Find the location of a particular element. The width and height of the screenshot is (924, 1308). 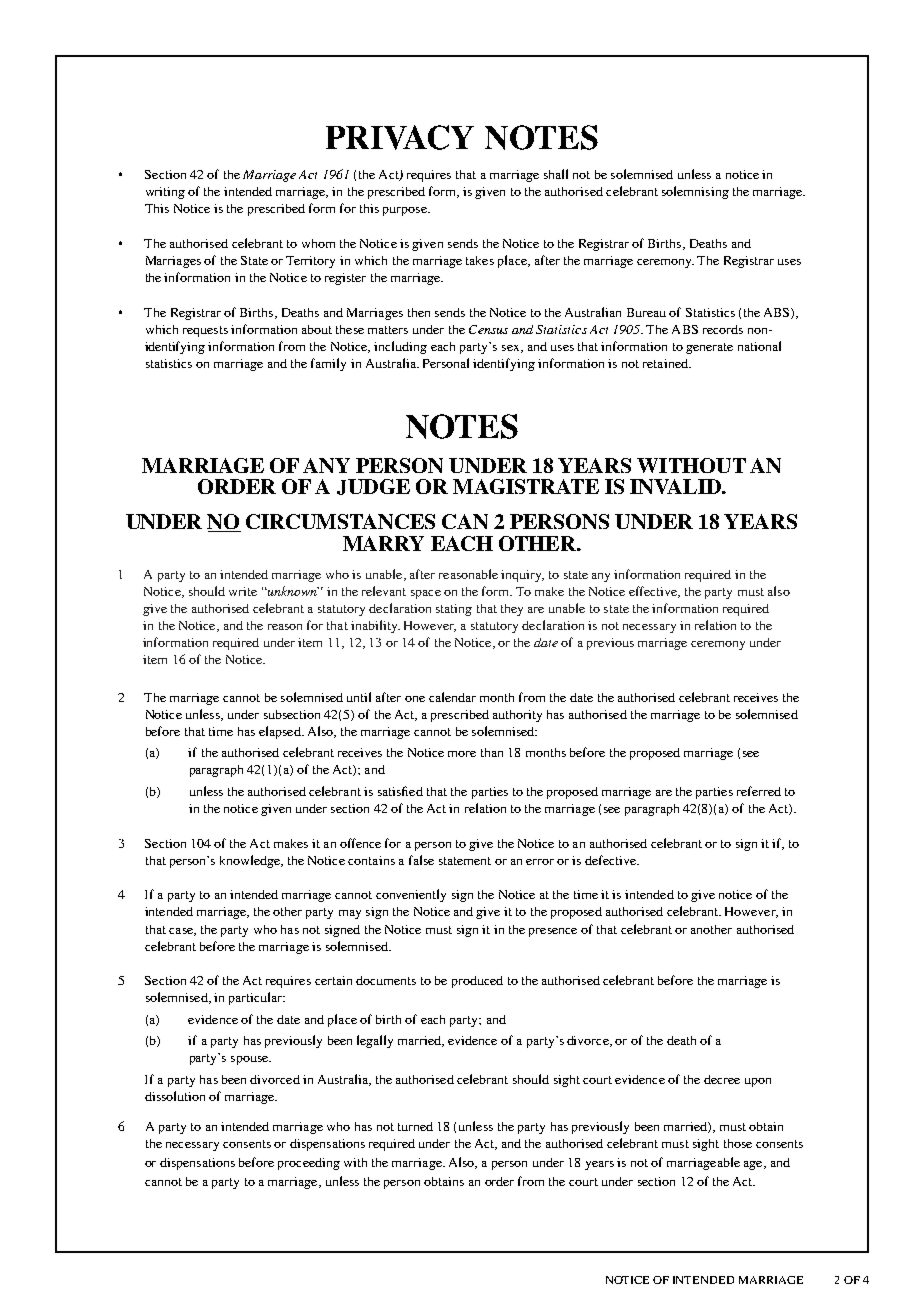

write is located at coordinates (243, 591).
